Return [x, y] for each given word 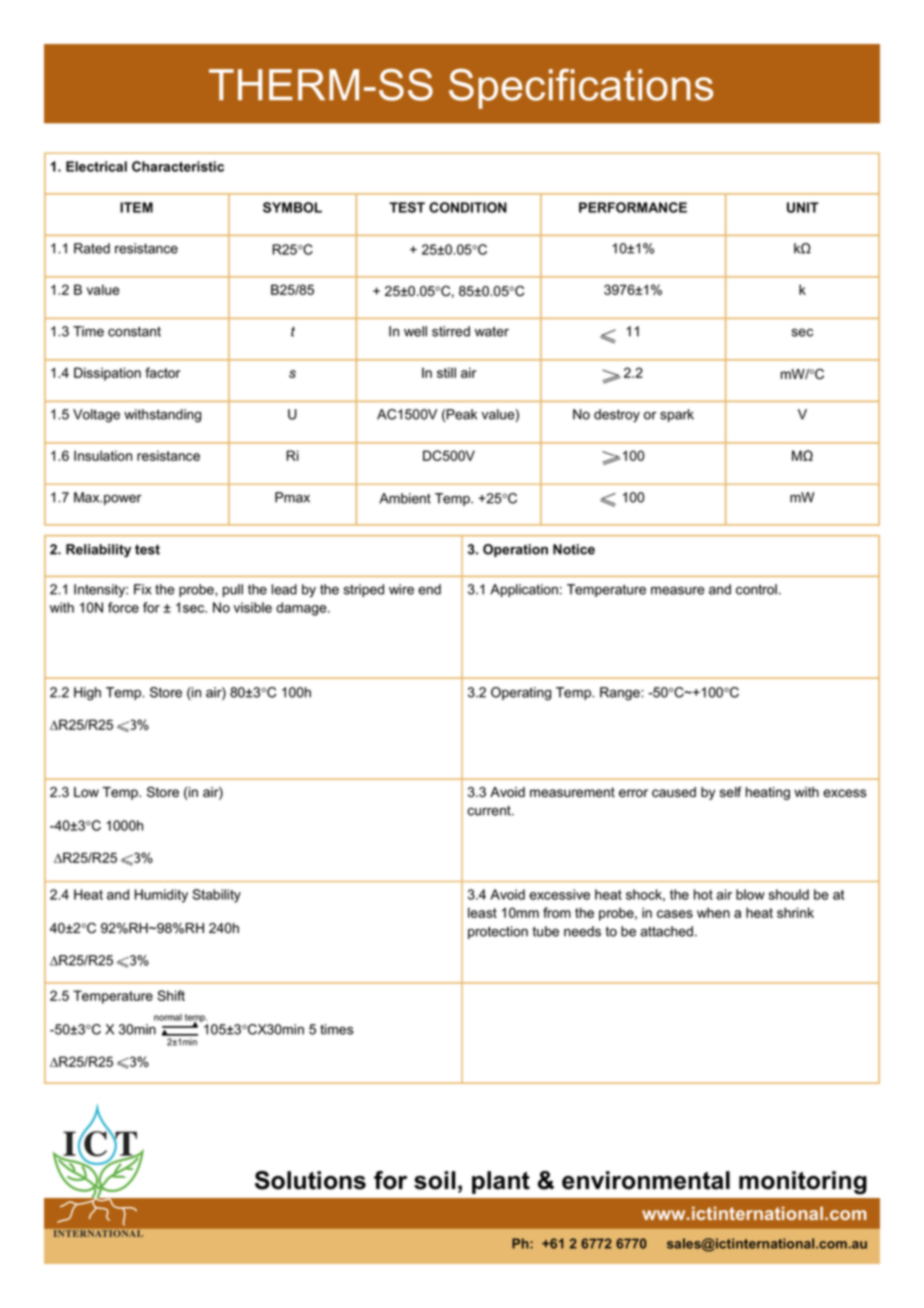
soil [435, 1180]
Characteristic [178, 166]
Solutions [310, 1180]
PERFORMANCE [633, 207]
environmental [646, 1180]
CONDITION [468, 207]
